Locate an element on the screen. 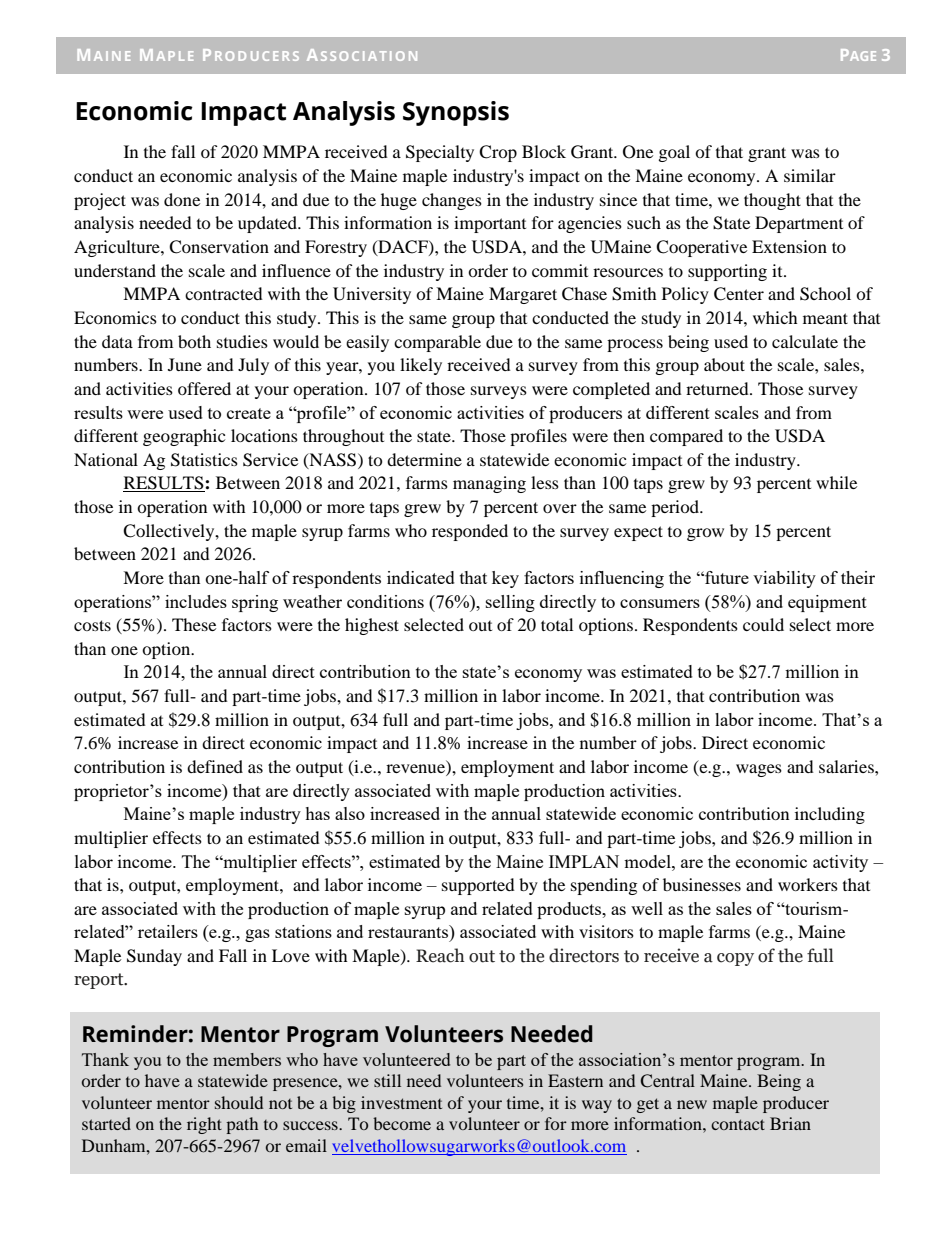 The height and width of the screenshot is (1233, 952). defined is located at coordinates (215, 766).
